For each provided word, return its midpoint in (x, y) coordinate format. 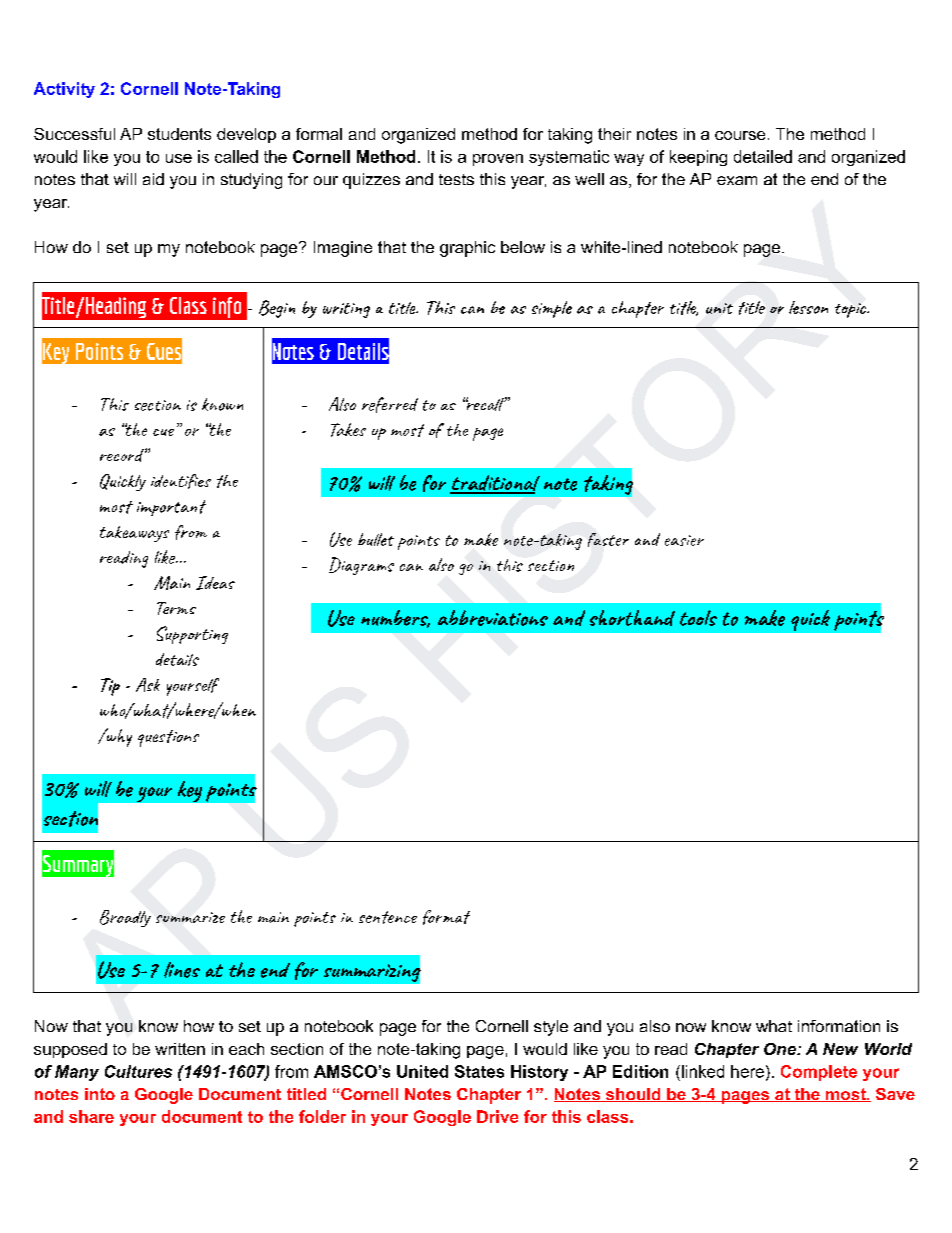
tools (698, 618)
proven (498, 160)
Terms (176, 608)
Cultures (138, 1071)
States (479, 1071)
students (179, 134)
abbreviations (493, 618)
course (740, 135)
